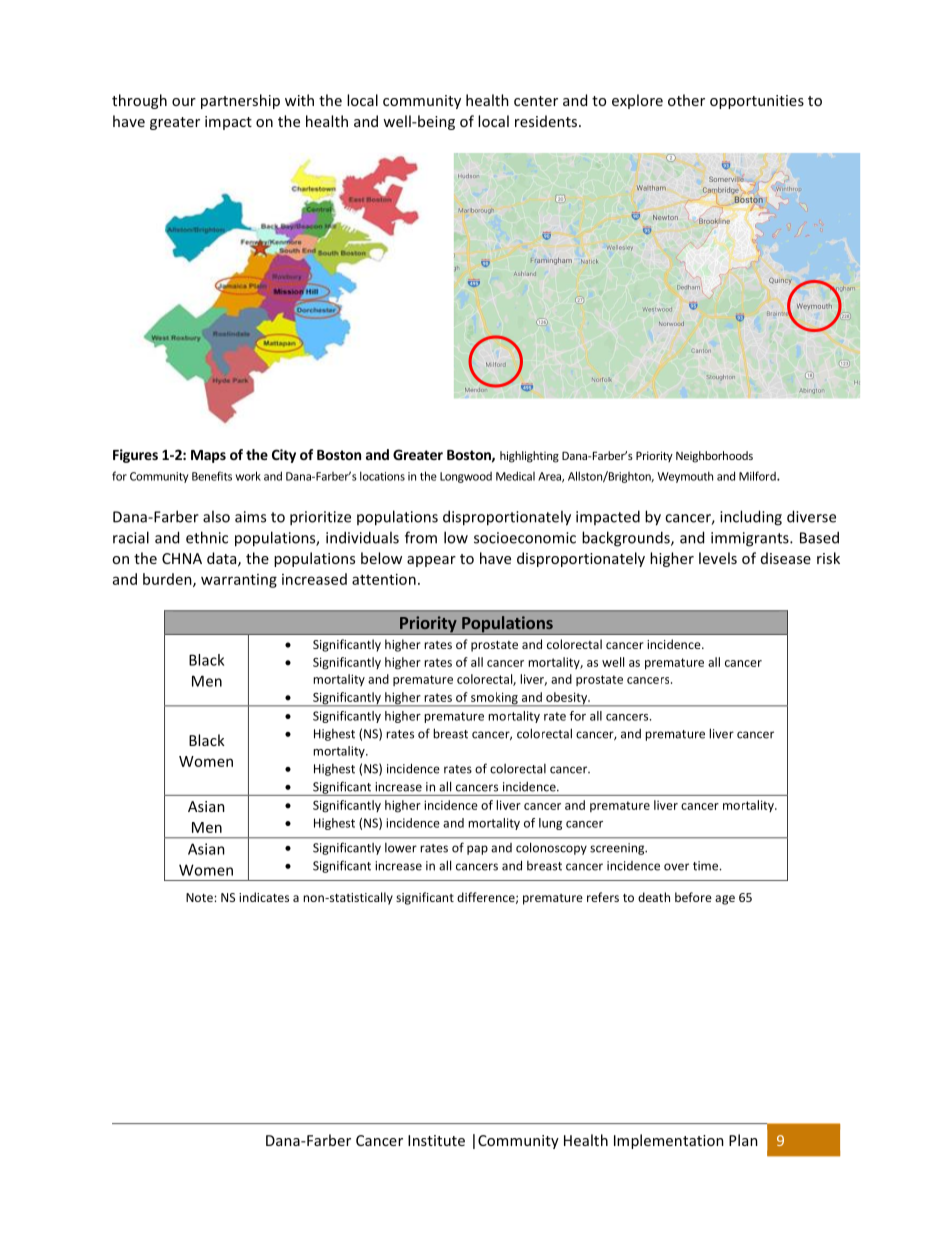 The width and height of the document is (952, 1233). Describe the element at coordinates (477, 850) in the document. I see `pap` at that location.
